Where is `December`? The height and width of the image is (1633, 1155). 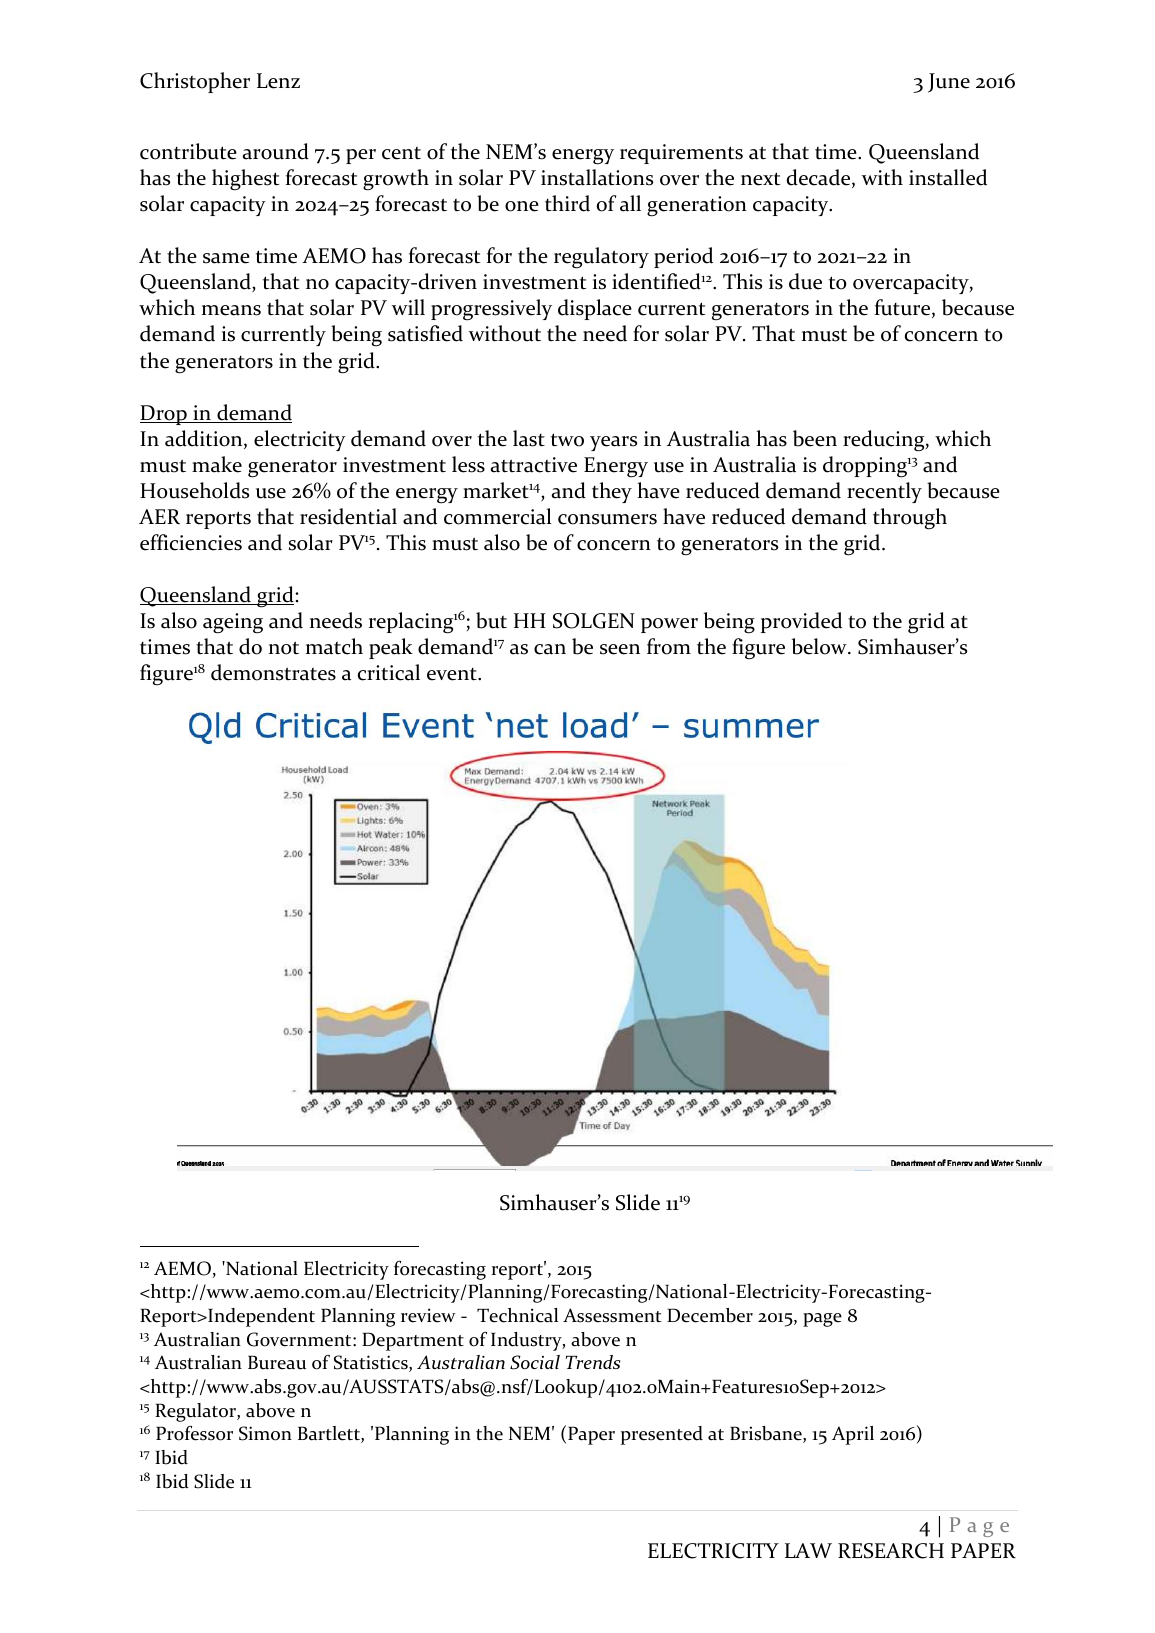 December is located at coordinates (710, 1315).
